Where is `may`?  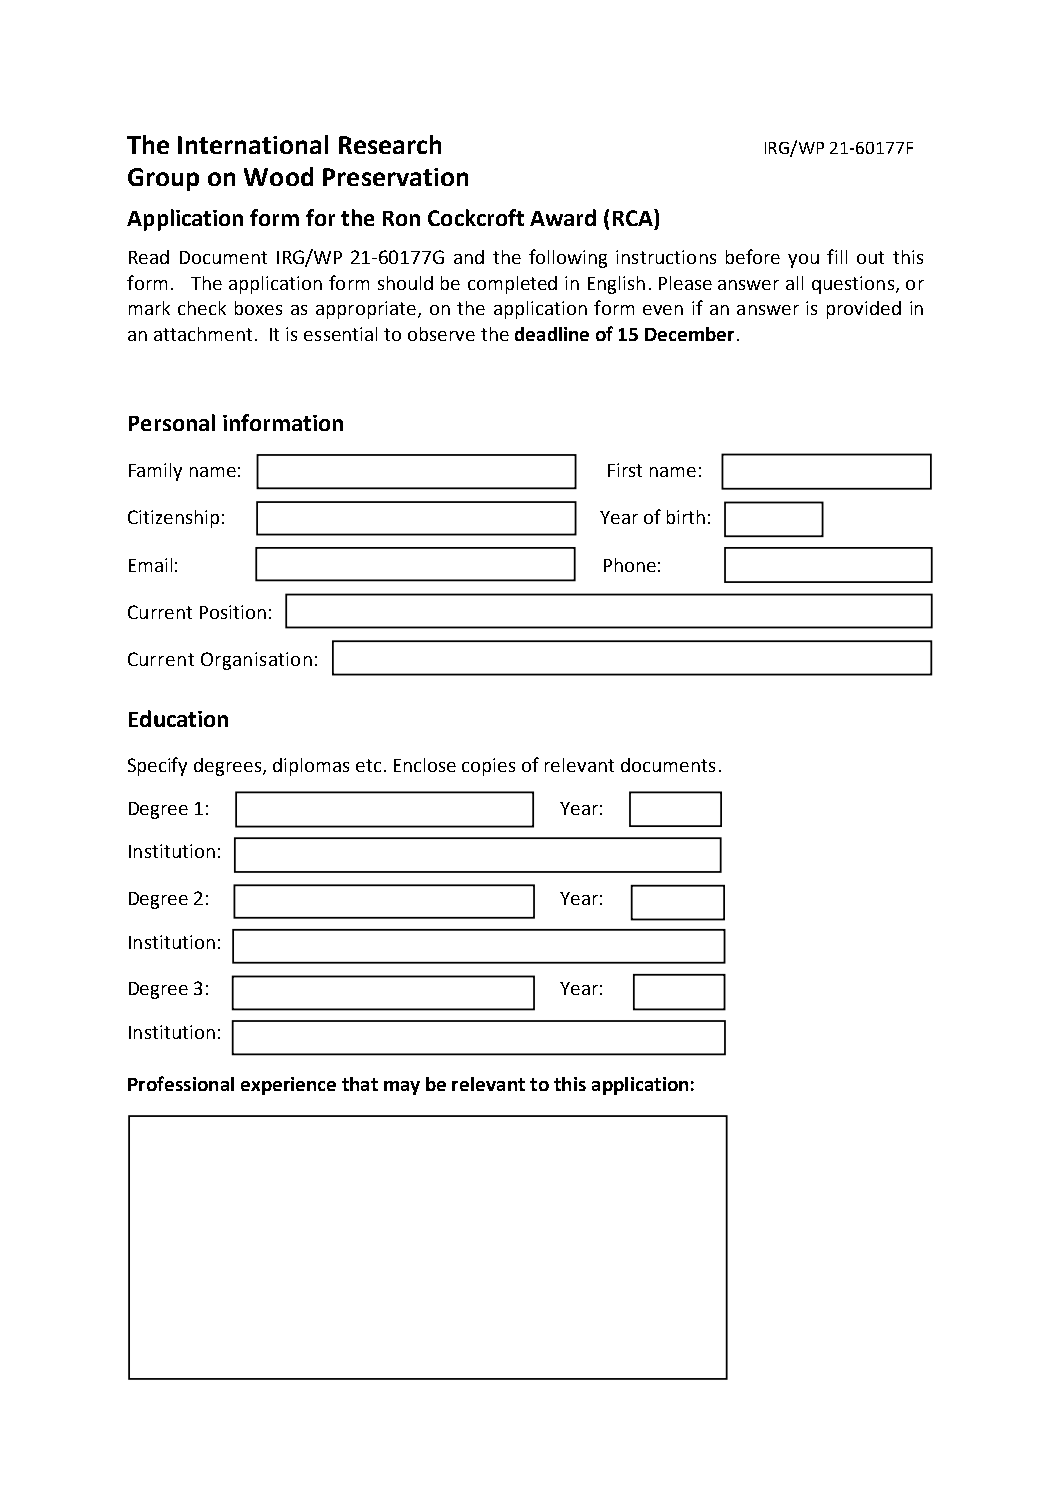 may is located at coordinates (402, 1088).
